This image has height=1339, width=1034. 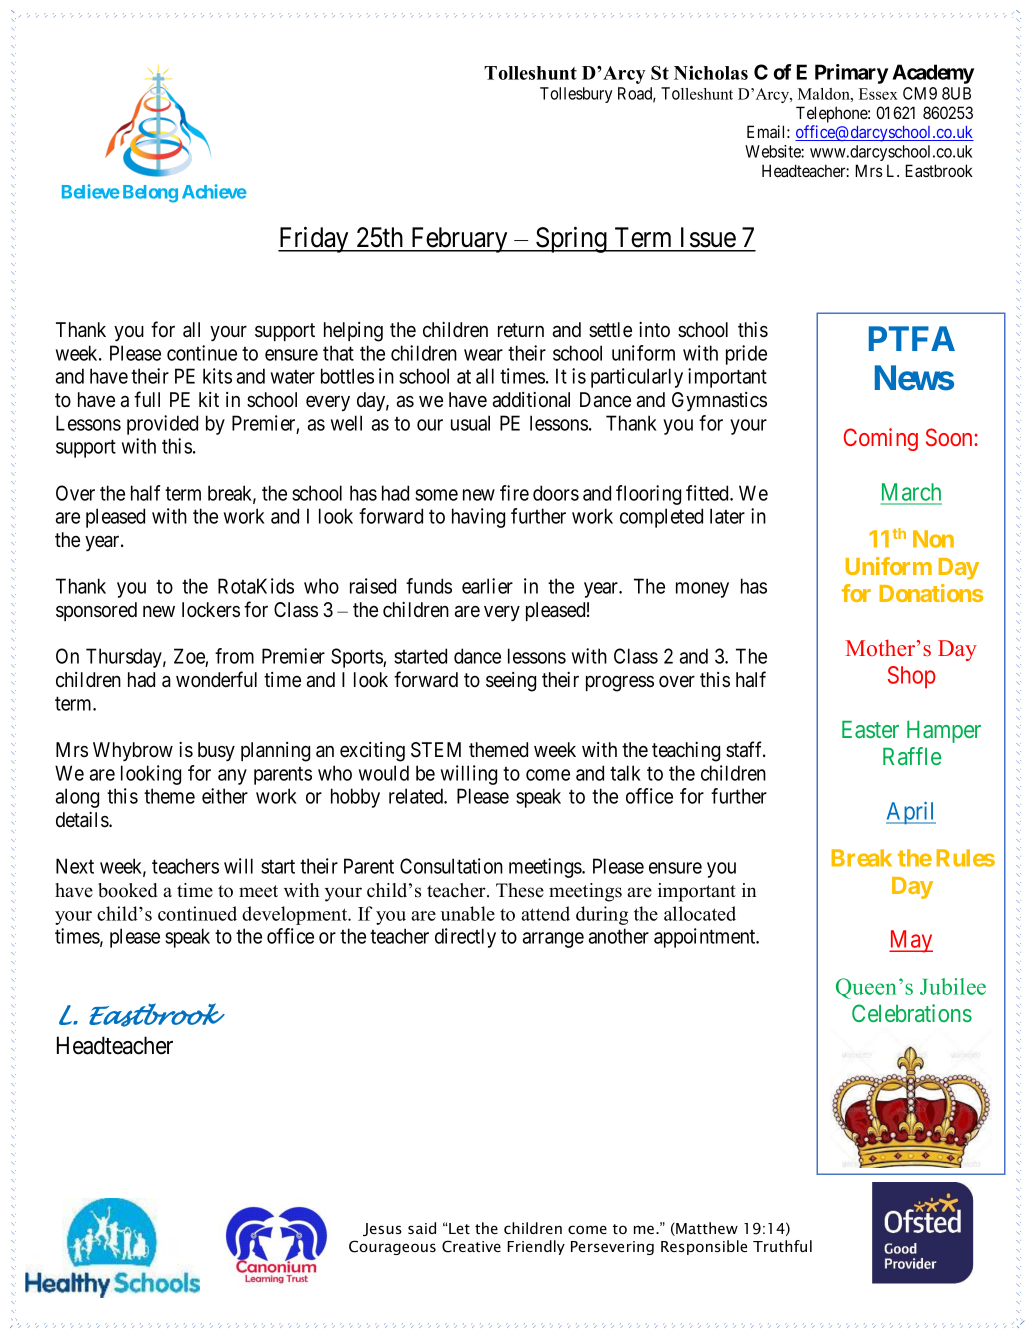 What do you see at coordinates (912, 677) in the image?
I see `Shop` at bounding box center [912, 677].
